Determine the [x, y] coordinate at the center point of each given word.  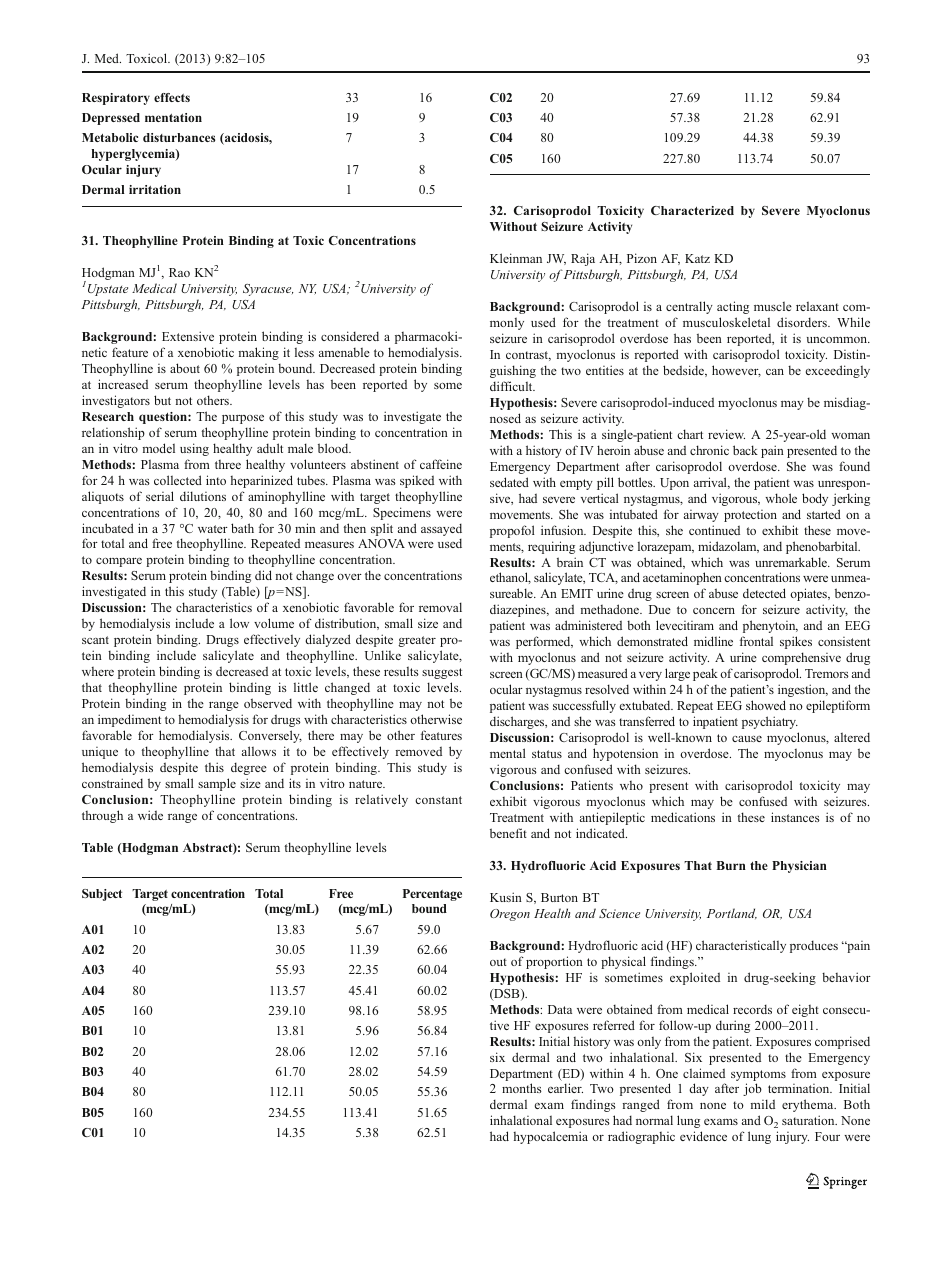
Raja [583, 259]
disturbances [179, 137]
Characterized [692, 210]
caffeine [441, 464]
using [194, 449]
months [522, 1088]
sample [217, 784]
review [726, 434]
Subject [102, 895]
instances [795, 817]
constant [438, 800]
